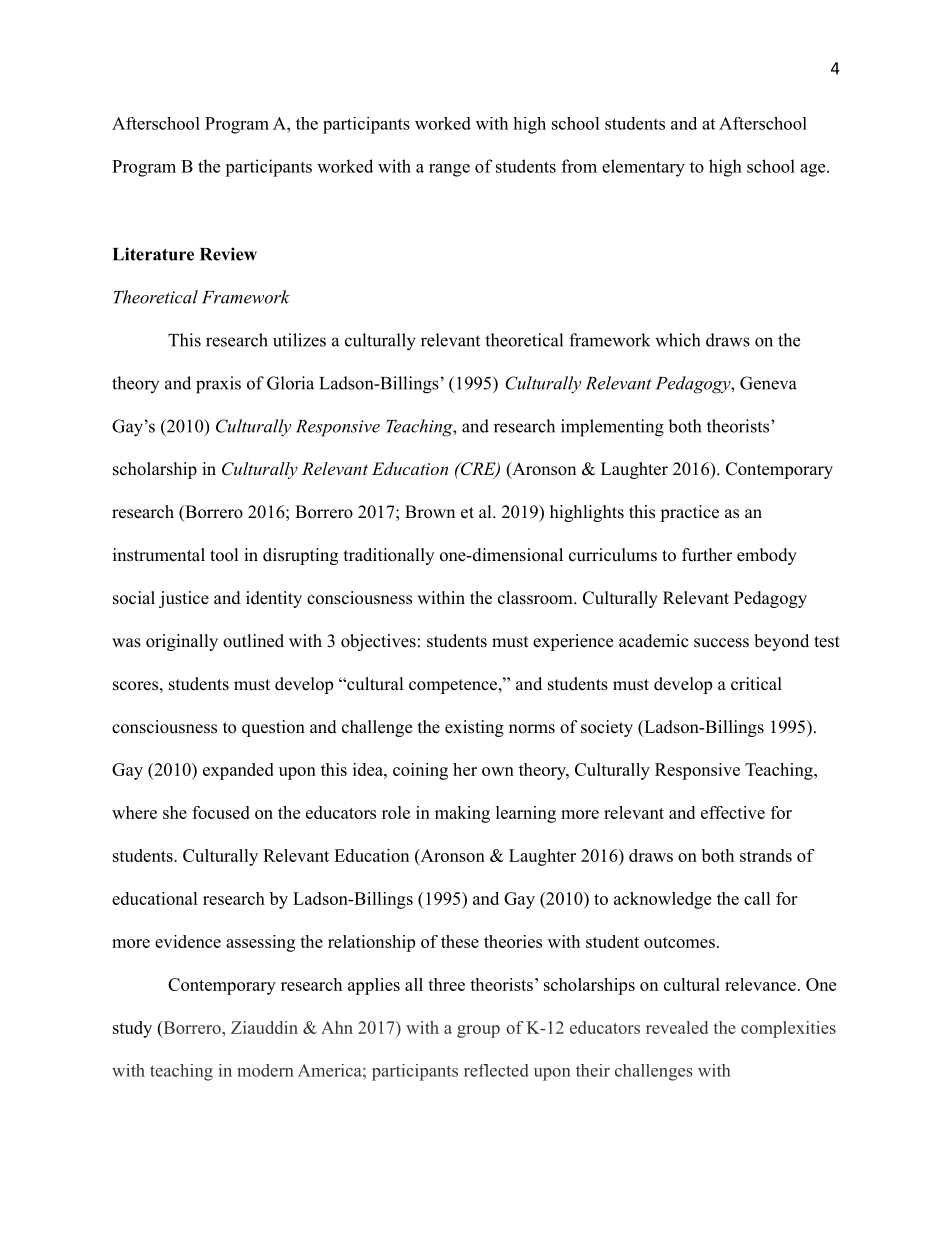  Describe the element at coordinates (689, 513) in the image. I see `practice` at that location.
